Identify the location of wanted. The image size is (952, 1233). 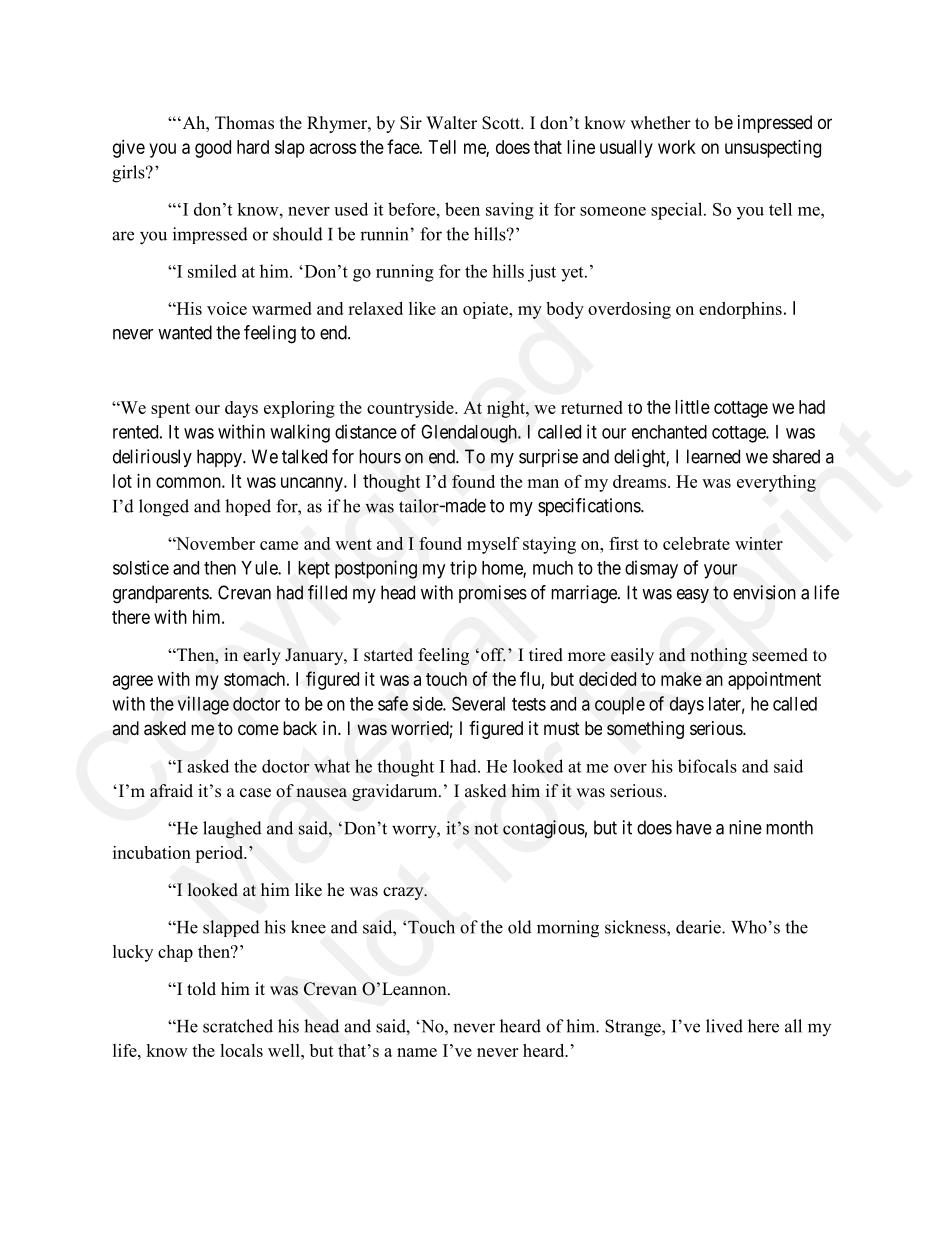
(185, 332).
